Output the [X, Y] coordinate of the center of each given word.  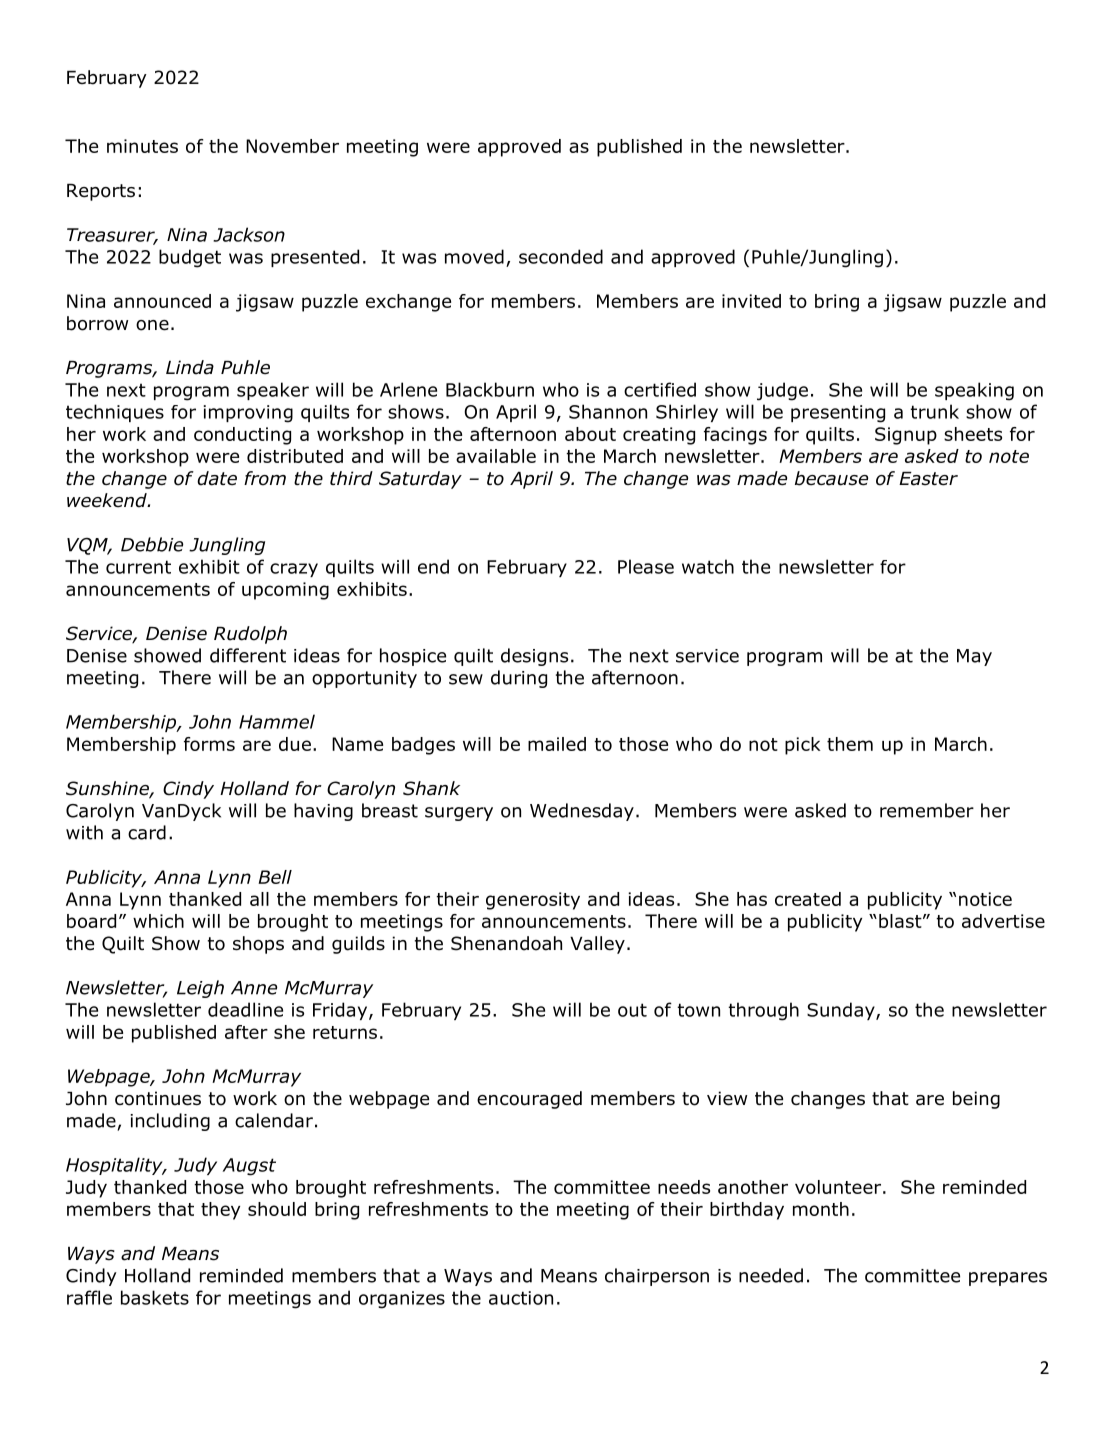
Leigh [200, 989]
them [850, 744]
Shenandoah [506, 943]
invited [751, 301]
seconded [561, 256]
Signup [906, 436]
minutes [142, 146]
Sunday [842, 1011]
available [496, 456]
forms [209, 744]
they [220, 1211]
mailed [557, 744]
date [217, 478]
